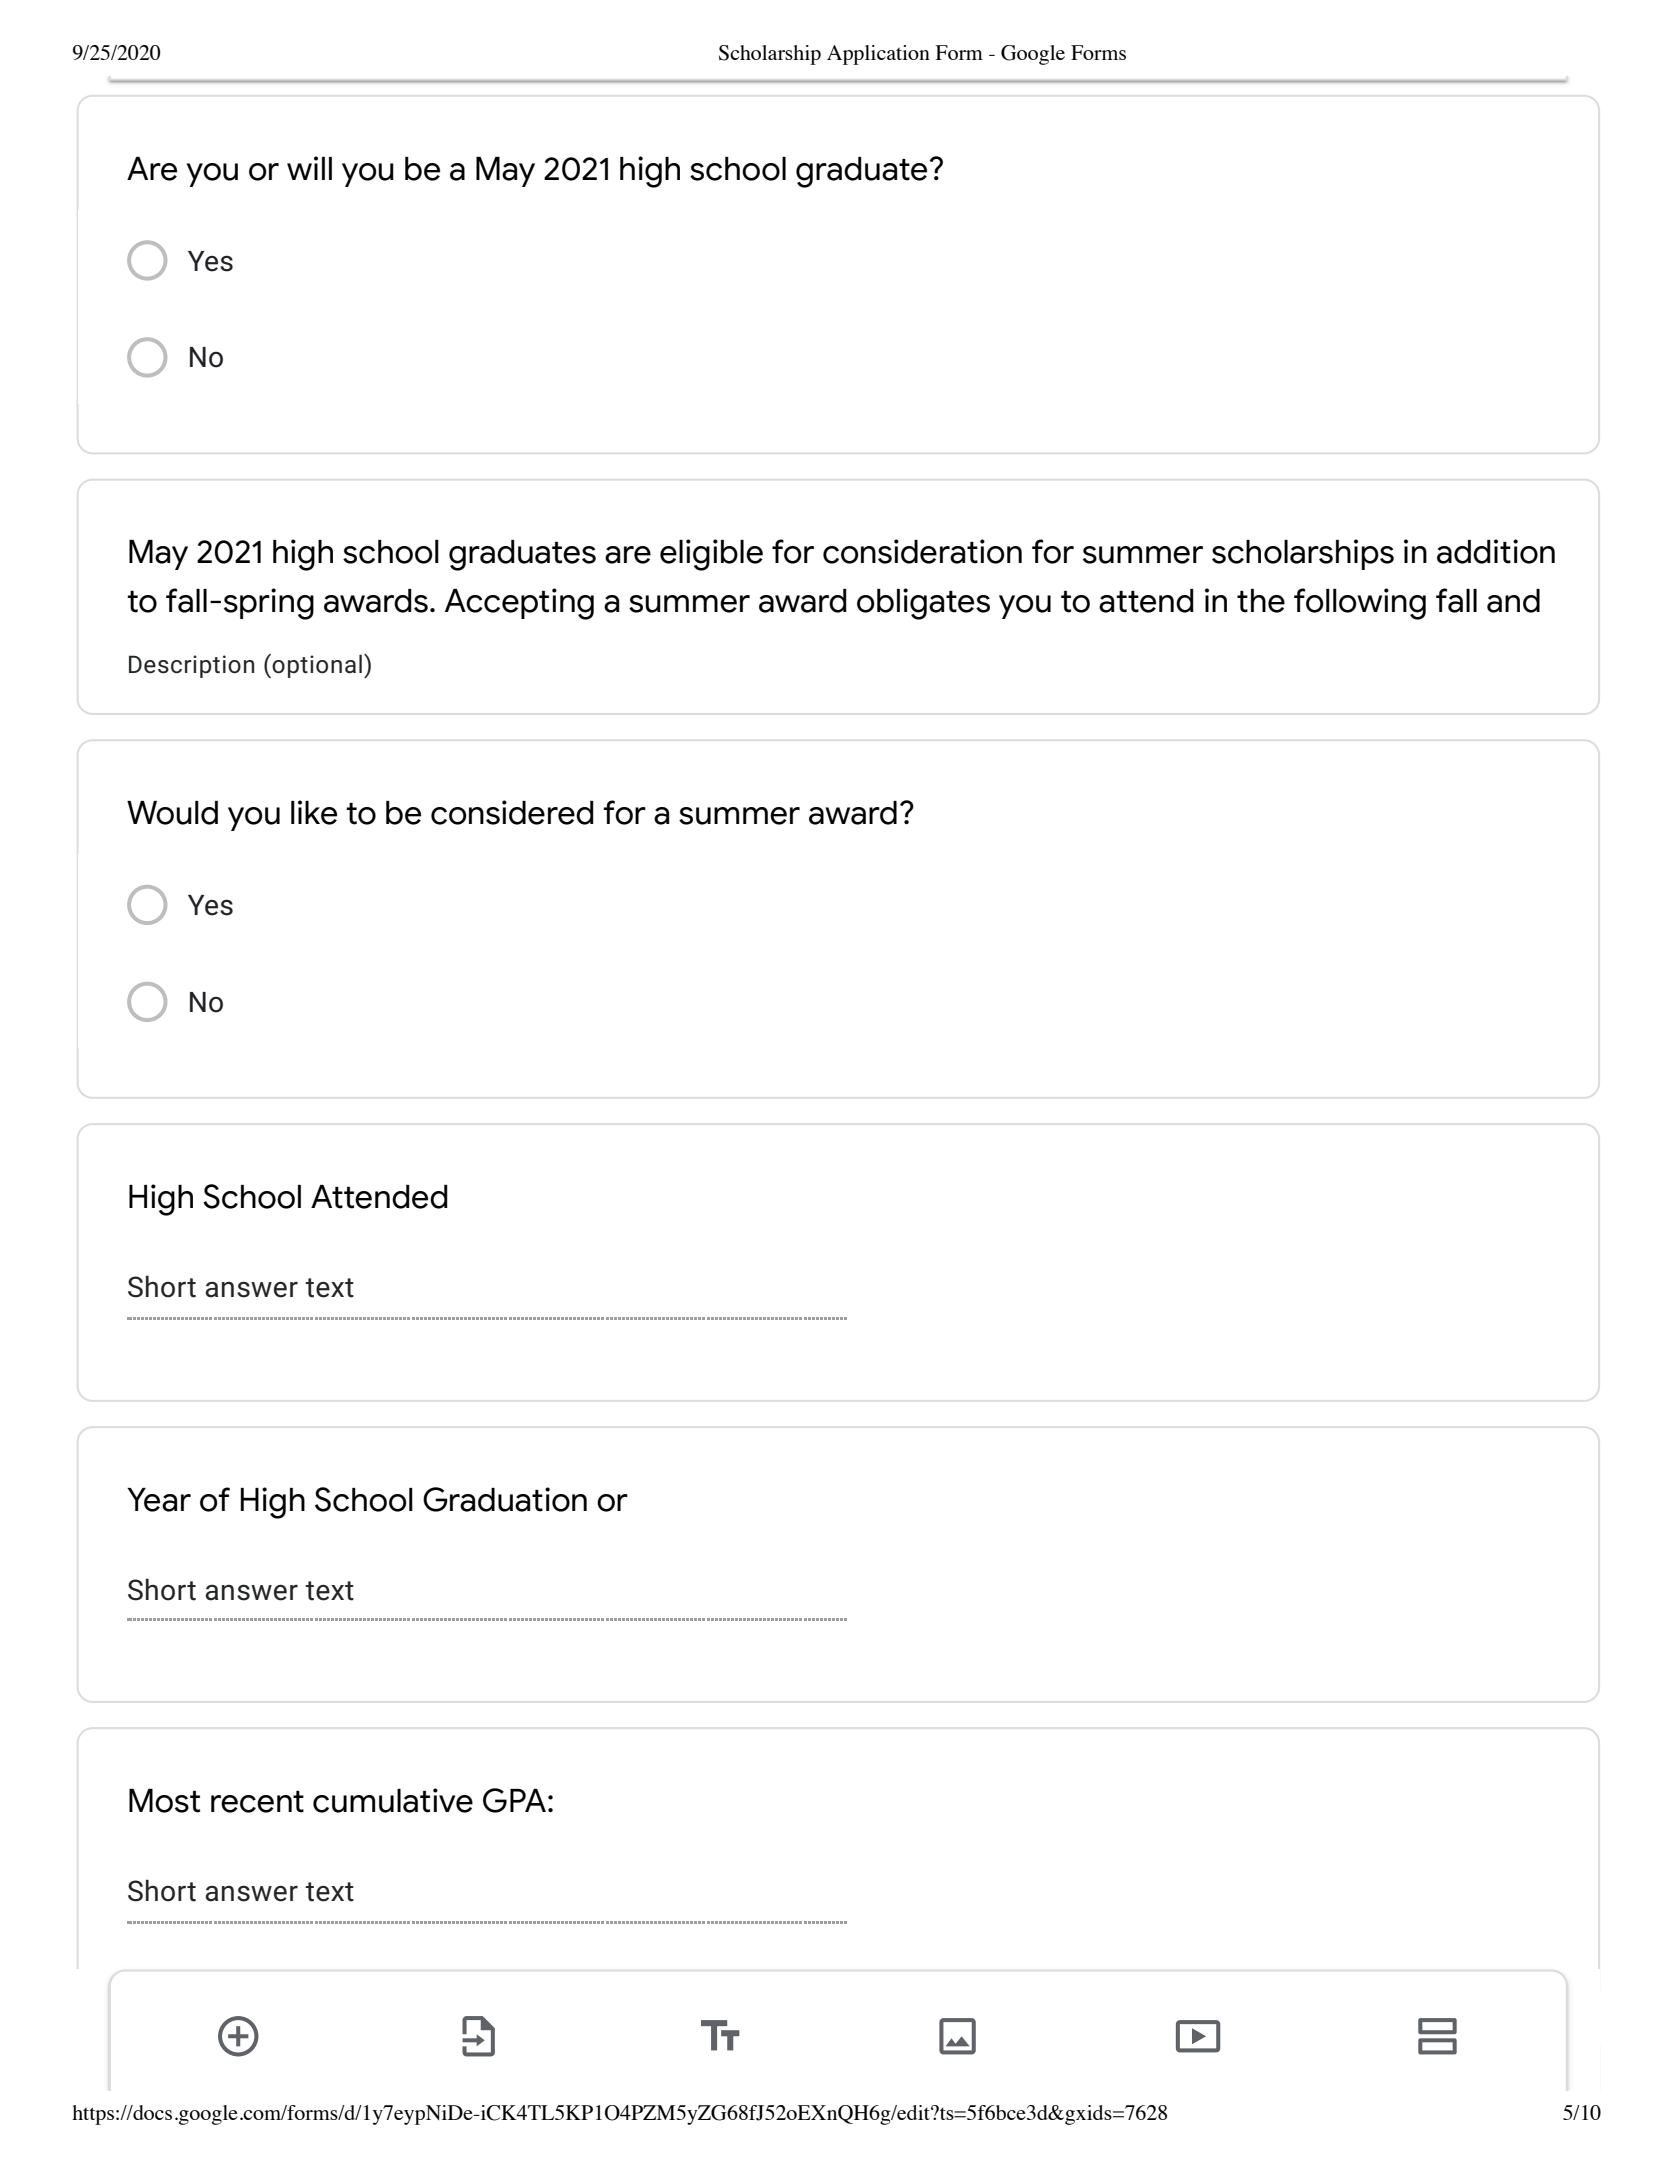 Image resolution: width=1674 pixels, height=2166 pixels. I want to click on considered, so click(512, 812).
